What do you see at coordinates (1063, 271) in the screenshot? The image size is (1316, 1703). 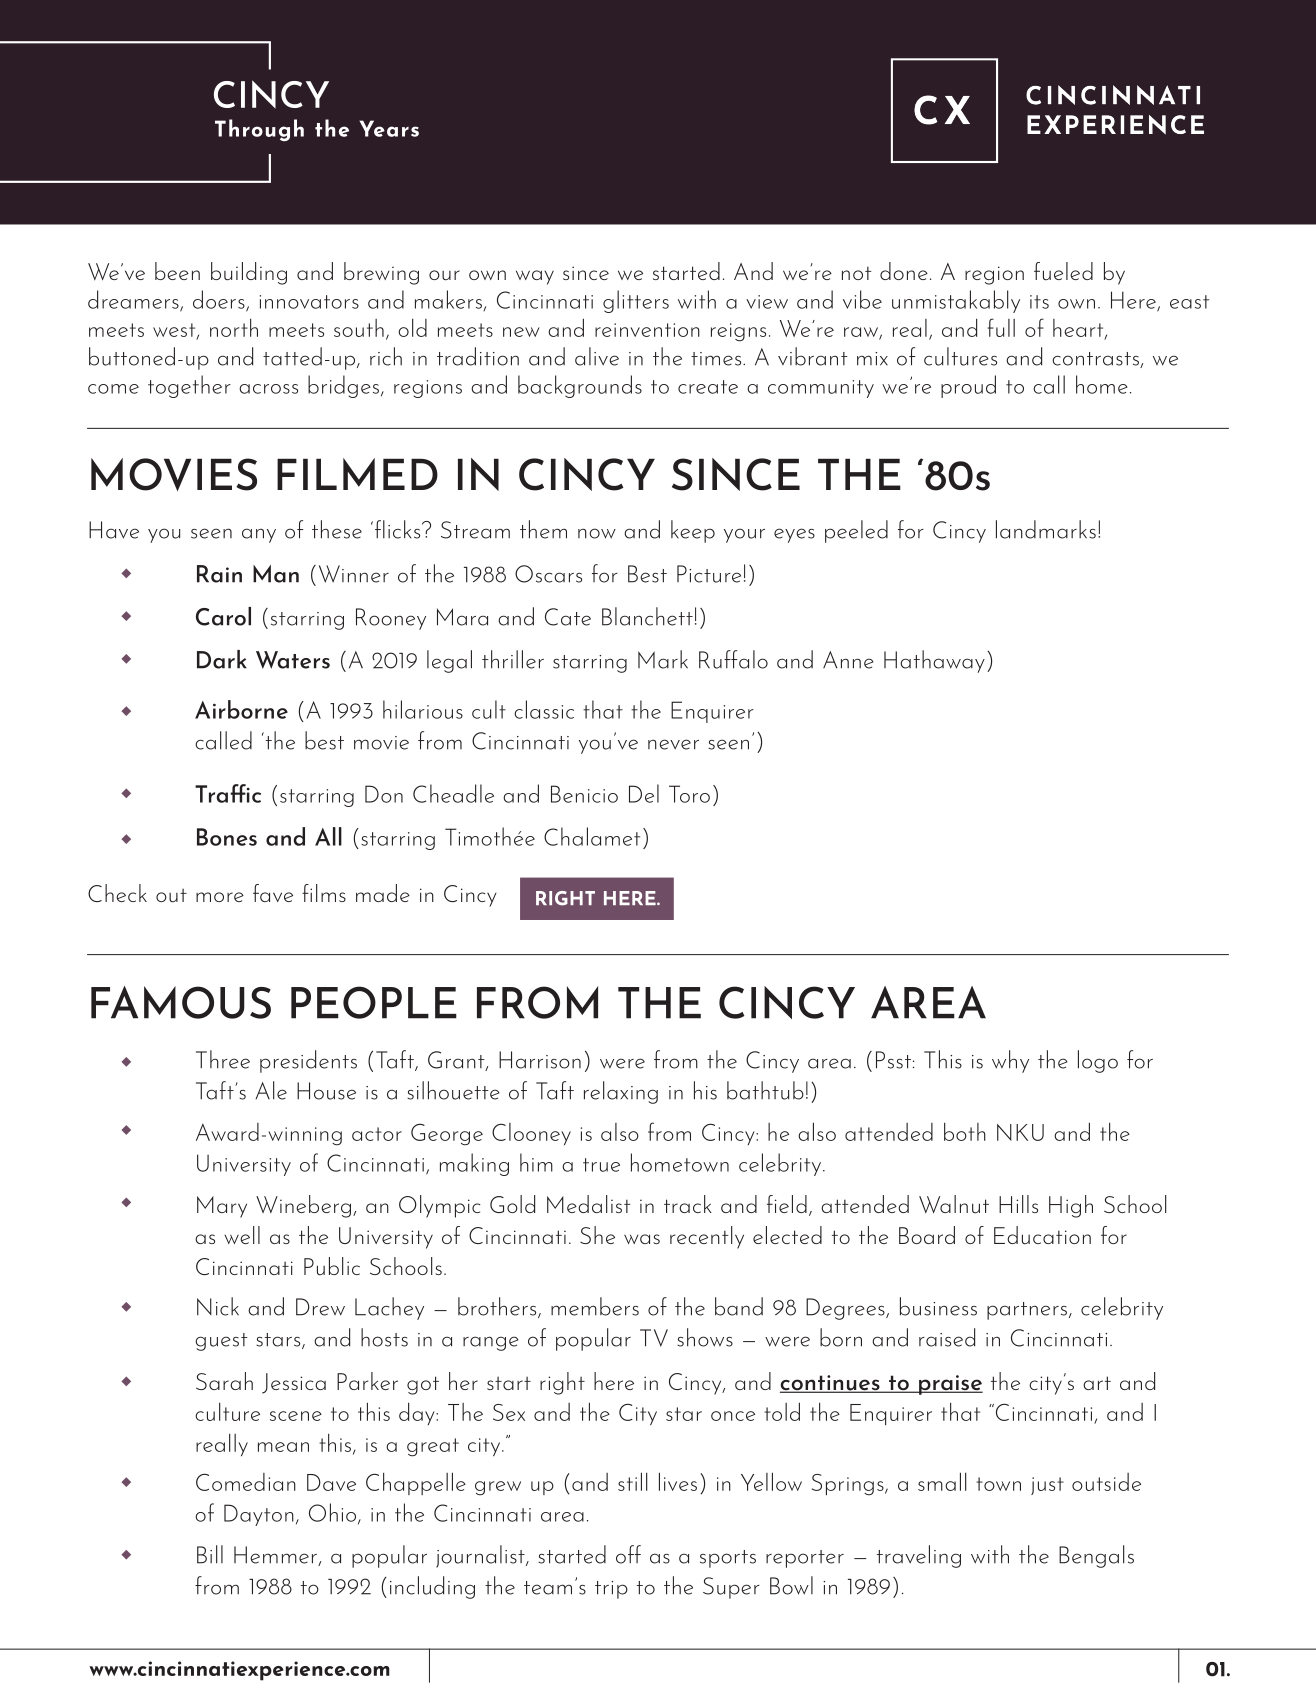 I see `fueled` at bounding box center [1063, 271].
